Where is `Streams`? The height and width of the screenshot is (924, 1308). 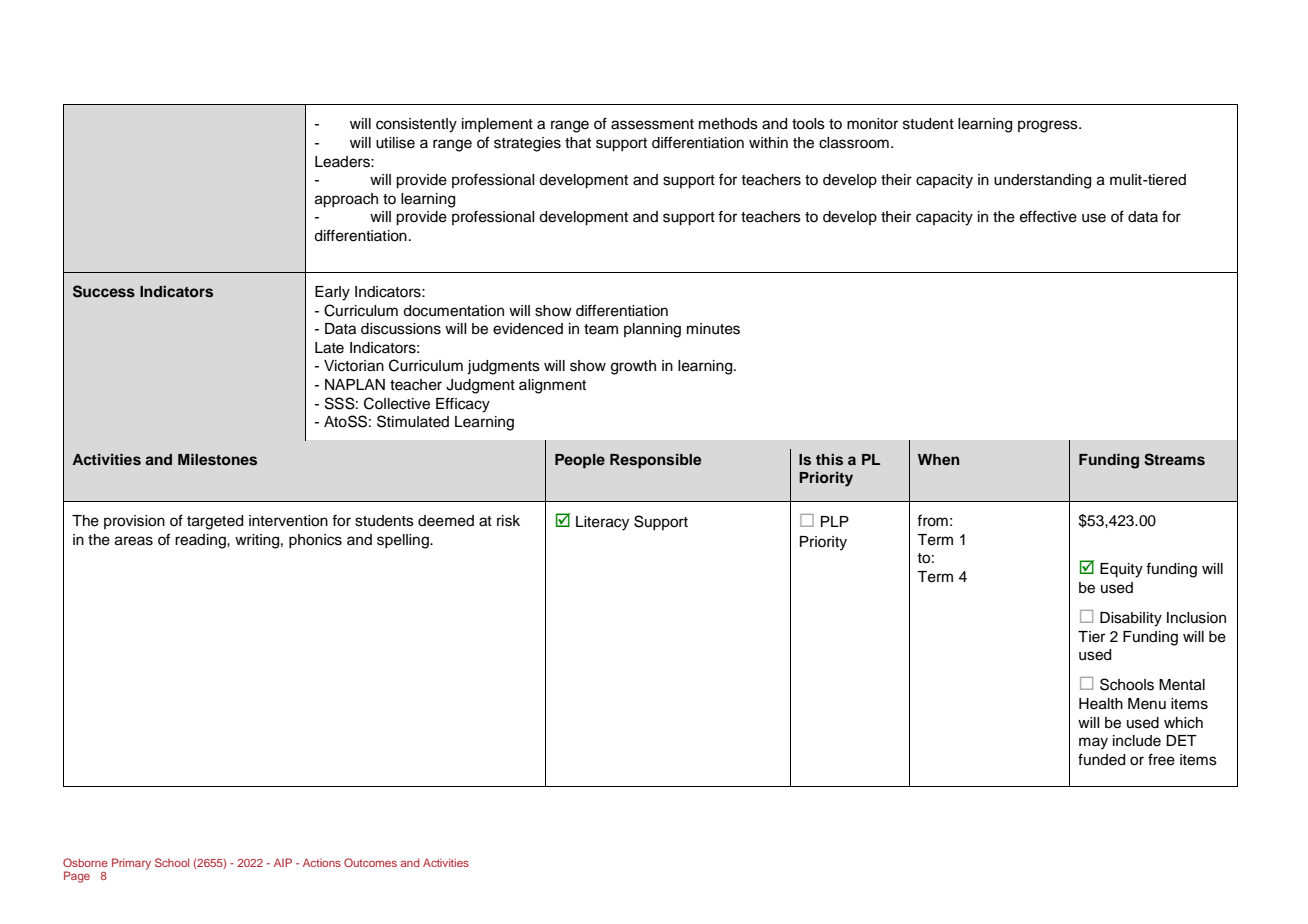 Streams is located at coordinates (1174, 459).
